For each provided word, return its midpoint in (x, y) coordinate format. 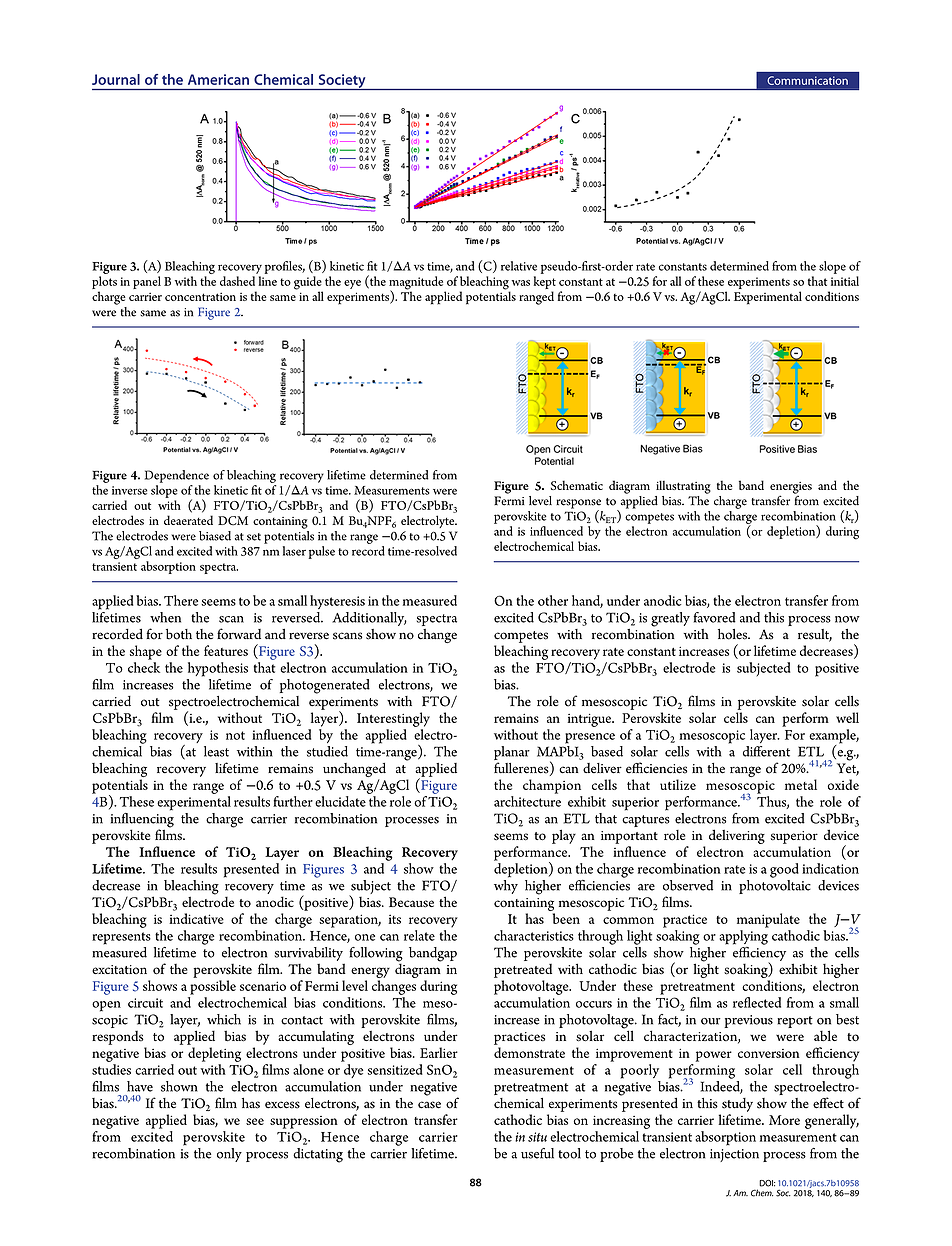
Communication (807, 80)
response (578, 505)
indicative (196, 918)
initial (845, 281)
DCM (233, 521)
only (229, 1155)
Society (342, 82)
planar (512, 754)
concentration (200, 296)
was (520, 283)
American (218, 79)
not (235, 735)
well (847, 717)
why (506, 885)
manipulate (768, 920)
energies (791, 489)
